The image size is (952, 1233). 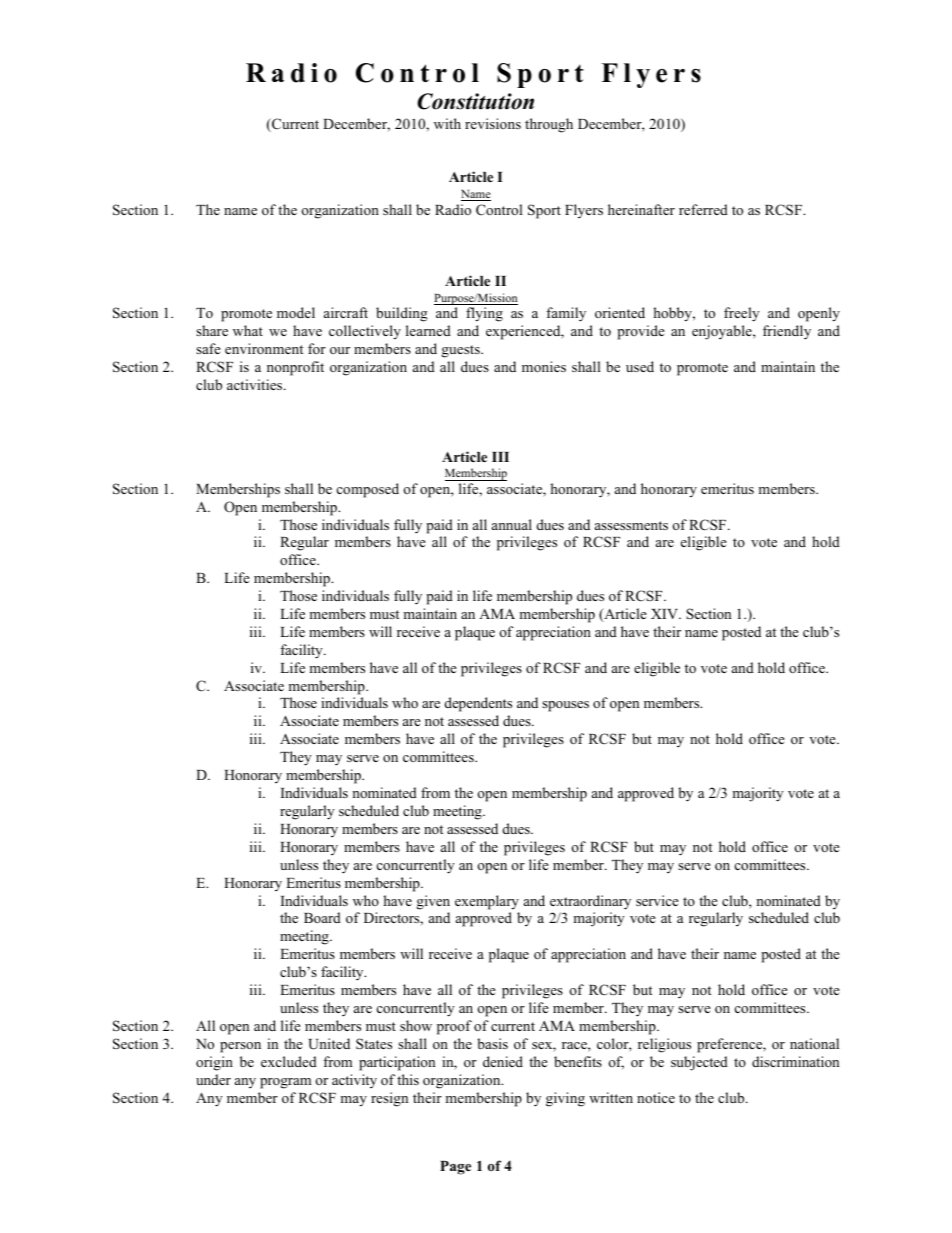 I want to click on composed, so click(x=368, y=490).
